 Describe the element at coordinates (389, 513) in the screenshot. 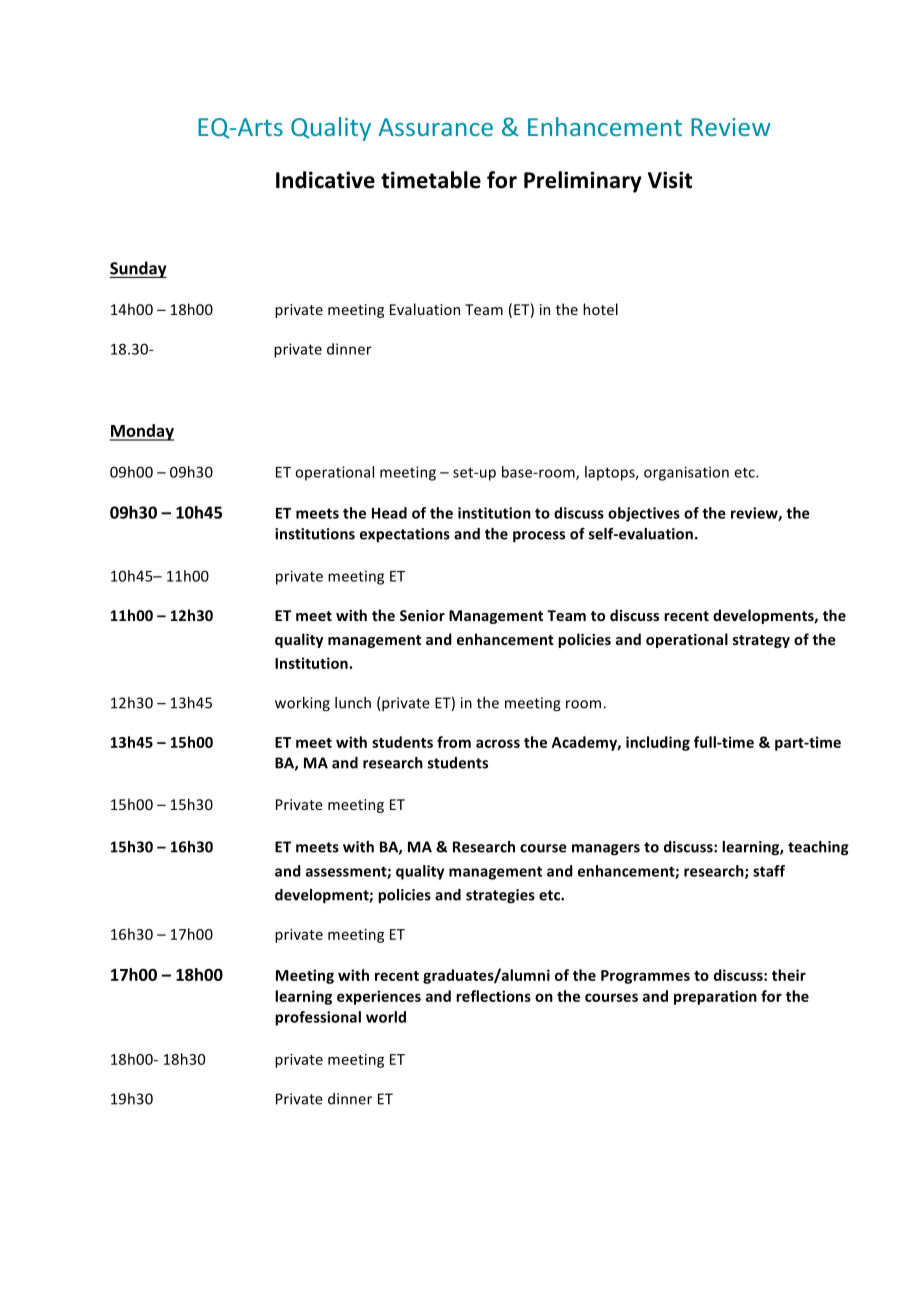

I see `Head` at that location.
